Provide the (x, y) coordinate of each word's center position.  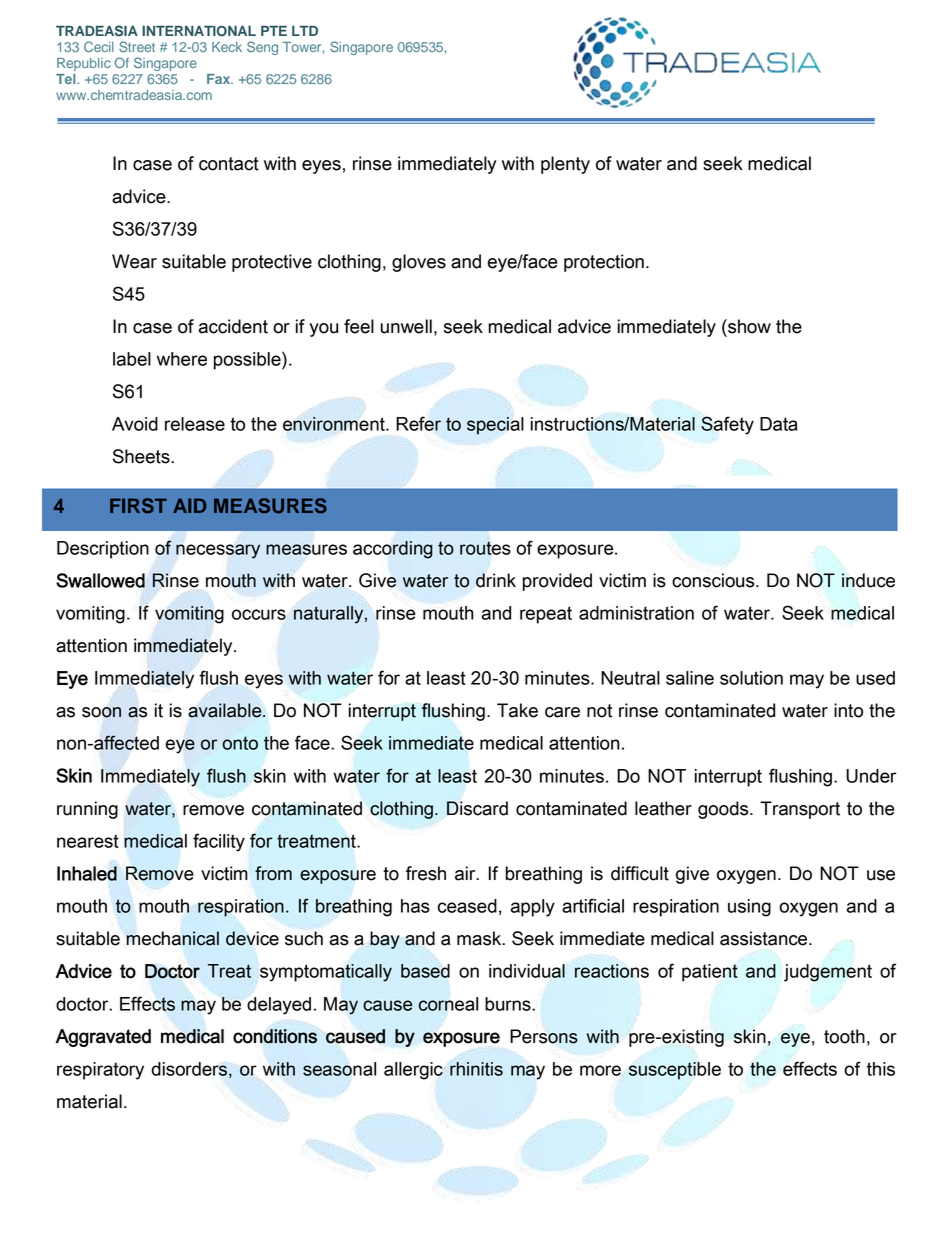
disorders (189, 1069)
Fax (220, 79)
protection (604, 263)
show (748, 326)
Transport (800, 810)
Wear (134, 261)
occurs (259, 614)
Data (779, 424)
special (495, 426)
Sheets (142, 456)
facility (219, 842)
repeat (546, 615)
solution (751, 678)
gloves (419, 263)
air (466, 873)
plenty (565, 165)
